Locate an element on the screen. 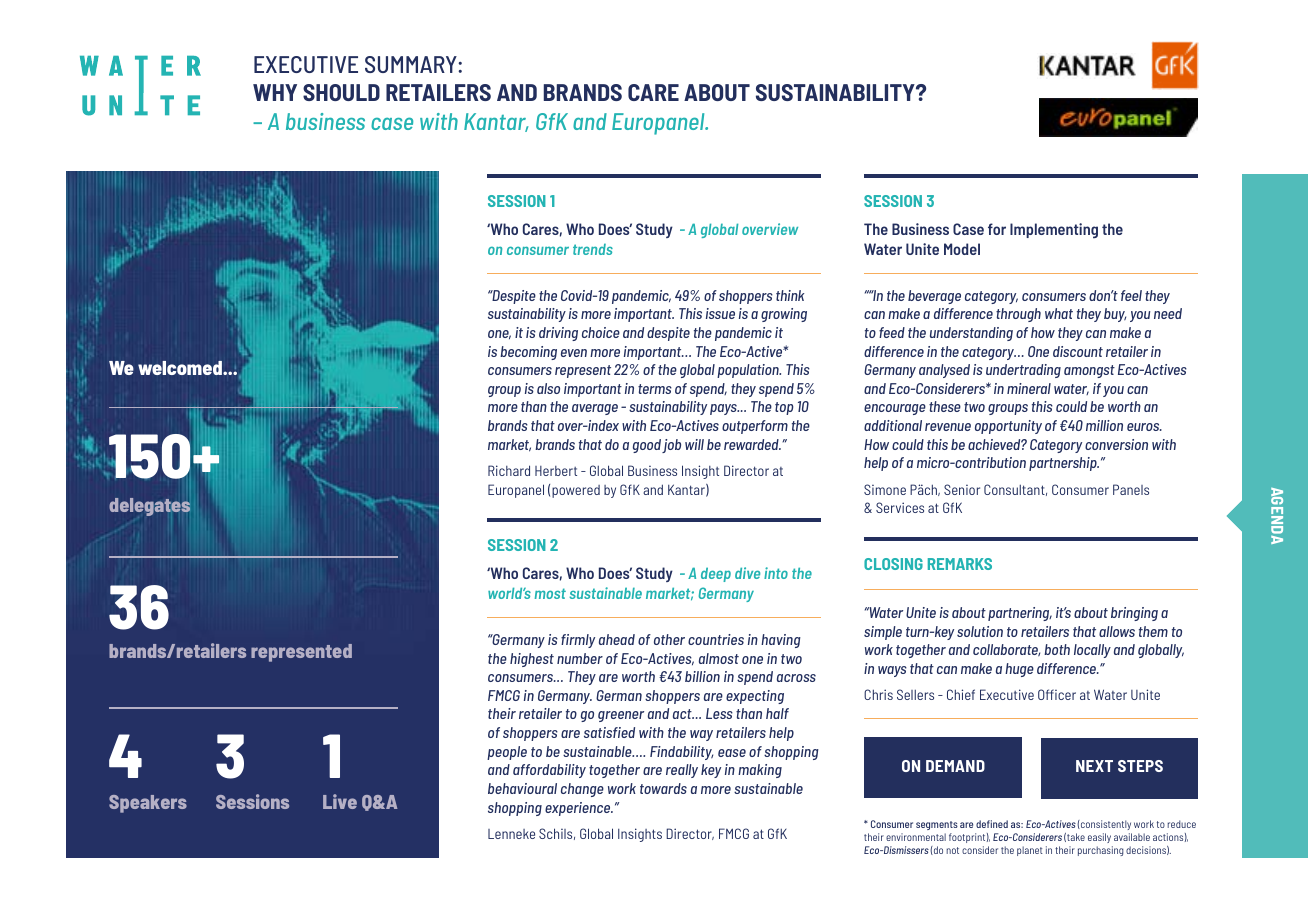 The height and width of the screenshot is (924, 1308). Live is located at coordinates (340, 801).
